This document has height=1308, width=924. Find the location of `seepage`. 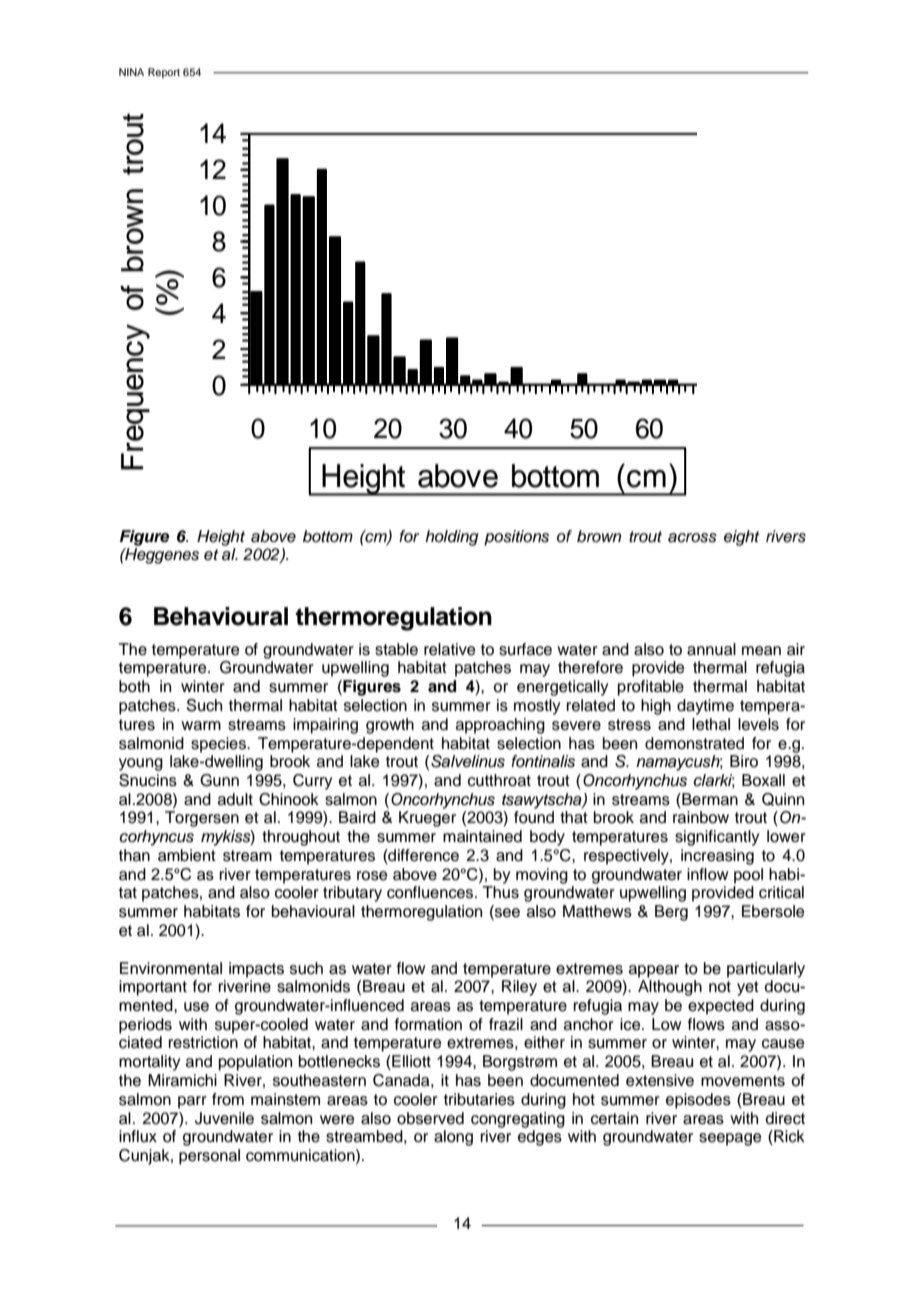

seepage is located at coordinates (730, 1139).
